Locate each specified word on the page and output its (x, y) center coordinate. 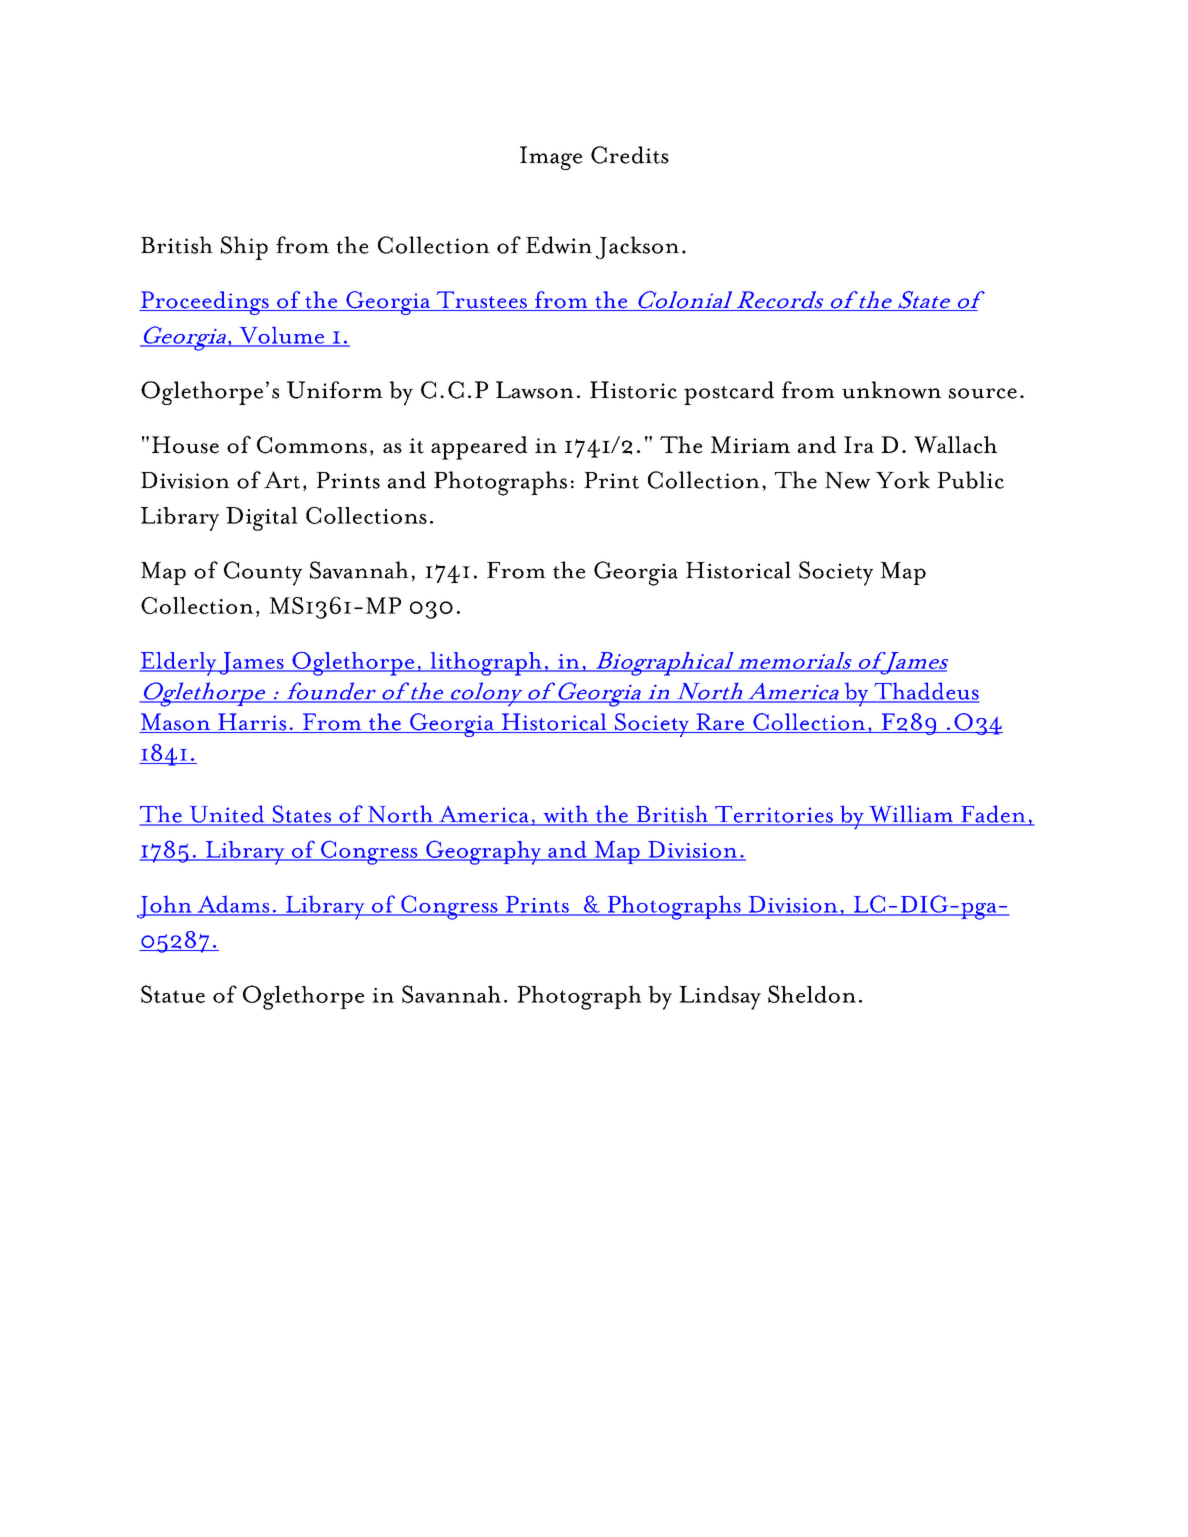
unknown (892, 390)
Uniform (335, 390)
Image (551, 158)
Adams (233, 905)
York (902, 480)
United (227, 815)
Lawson (535, 390)
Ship (244, 248)
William (911, 815)
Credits (630, 155)
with (566, 815)
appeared (479, 448)
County (263, 573)
